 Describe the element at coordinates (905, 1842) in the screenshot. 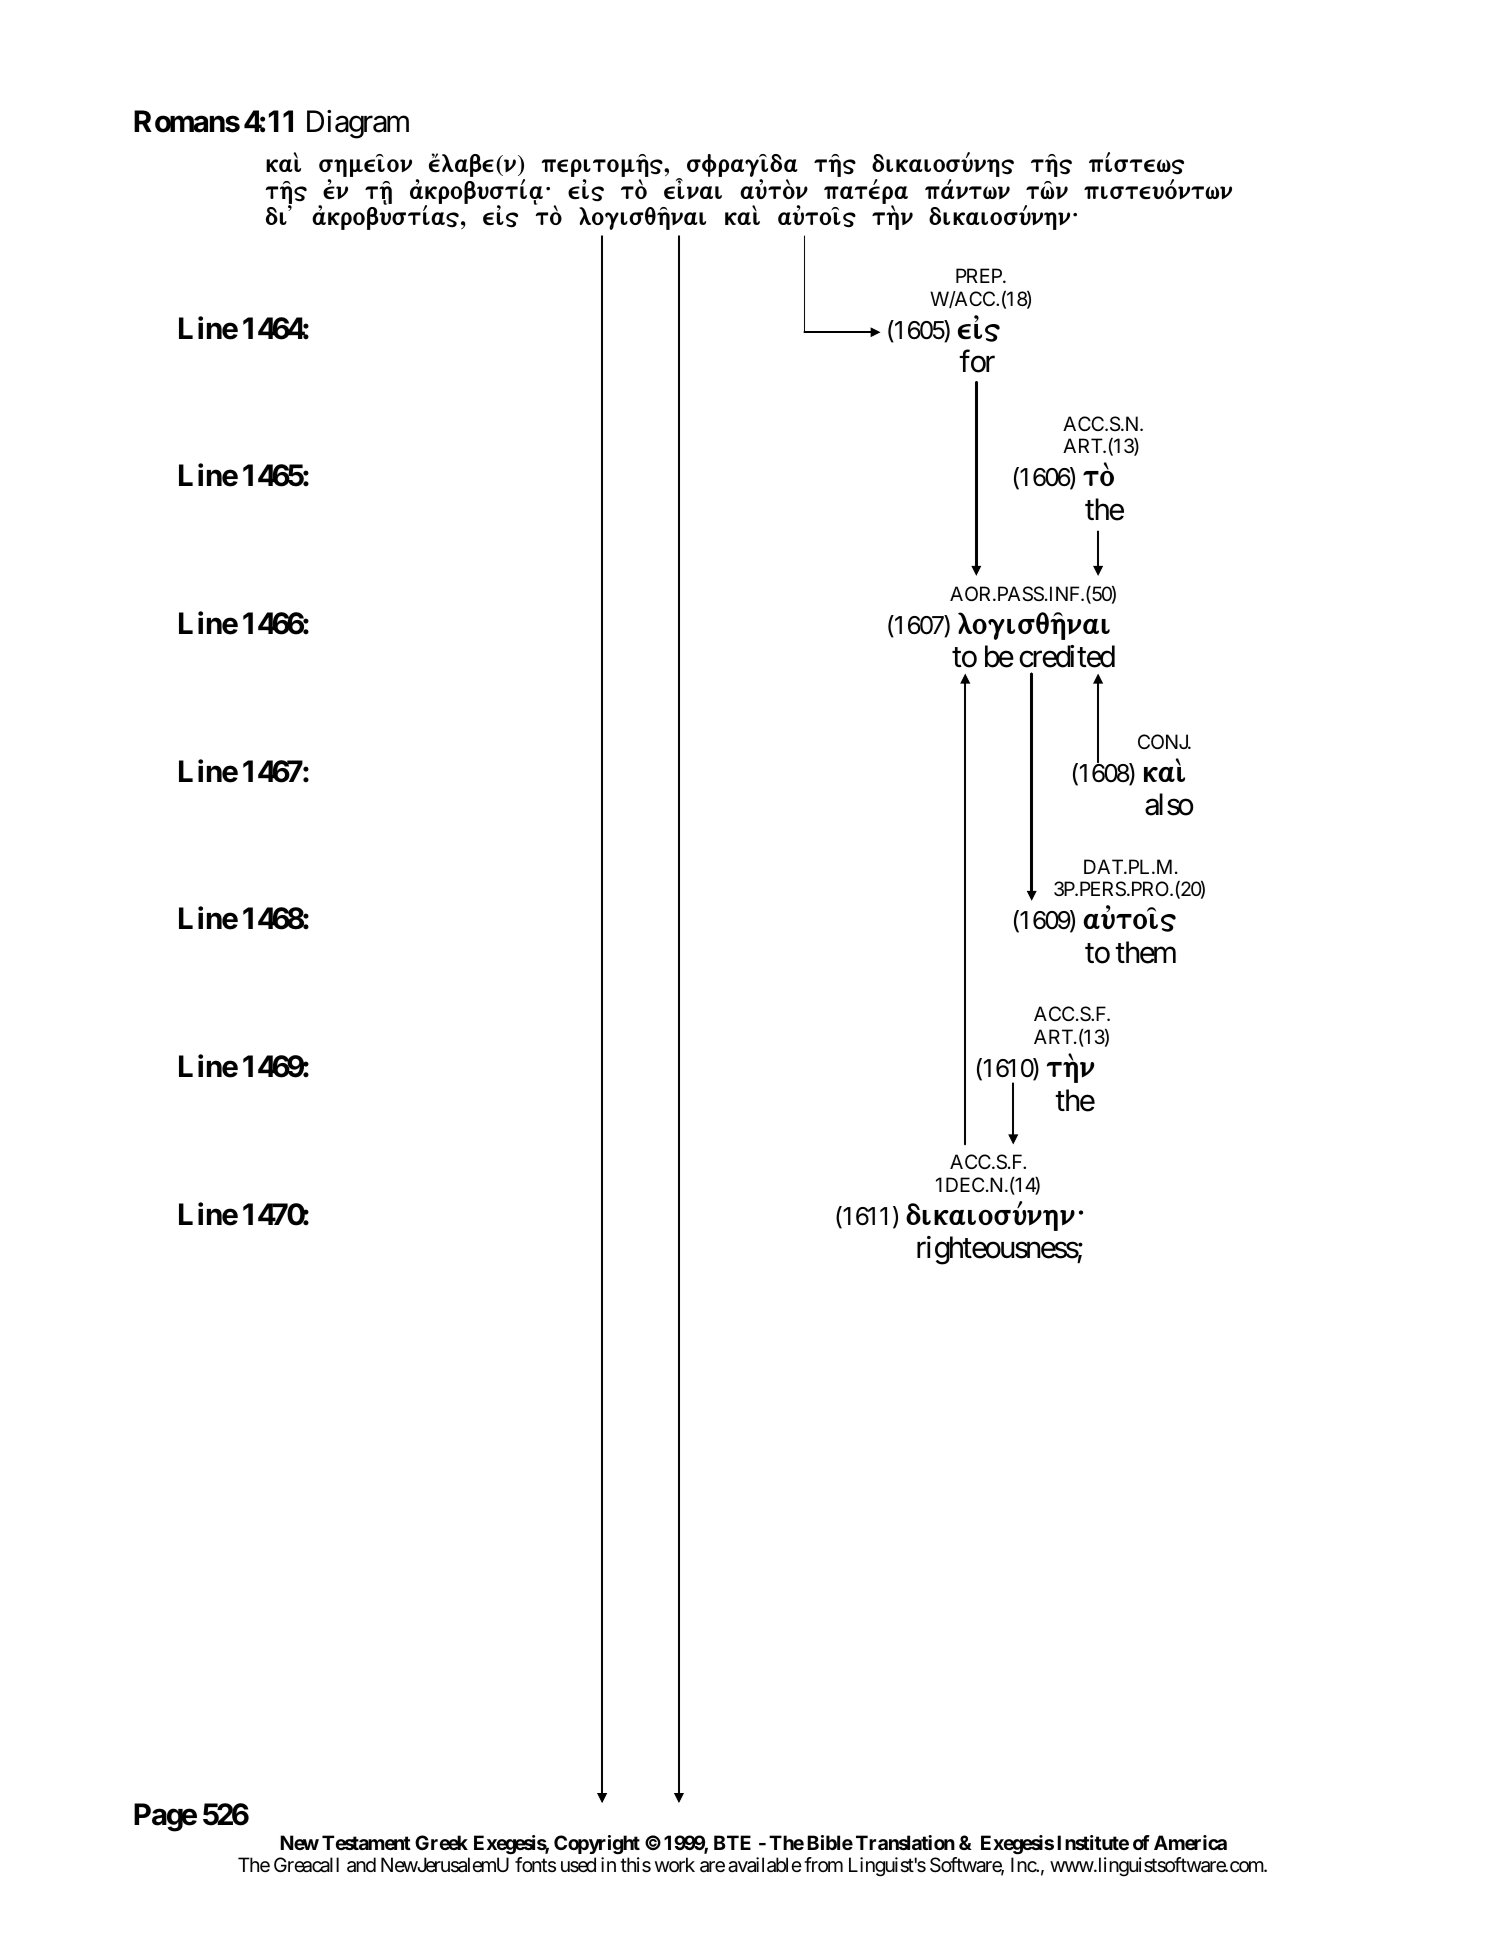

I see `Translation` at that location.
